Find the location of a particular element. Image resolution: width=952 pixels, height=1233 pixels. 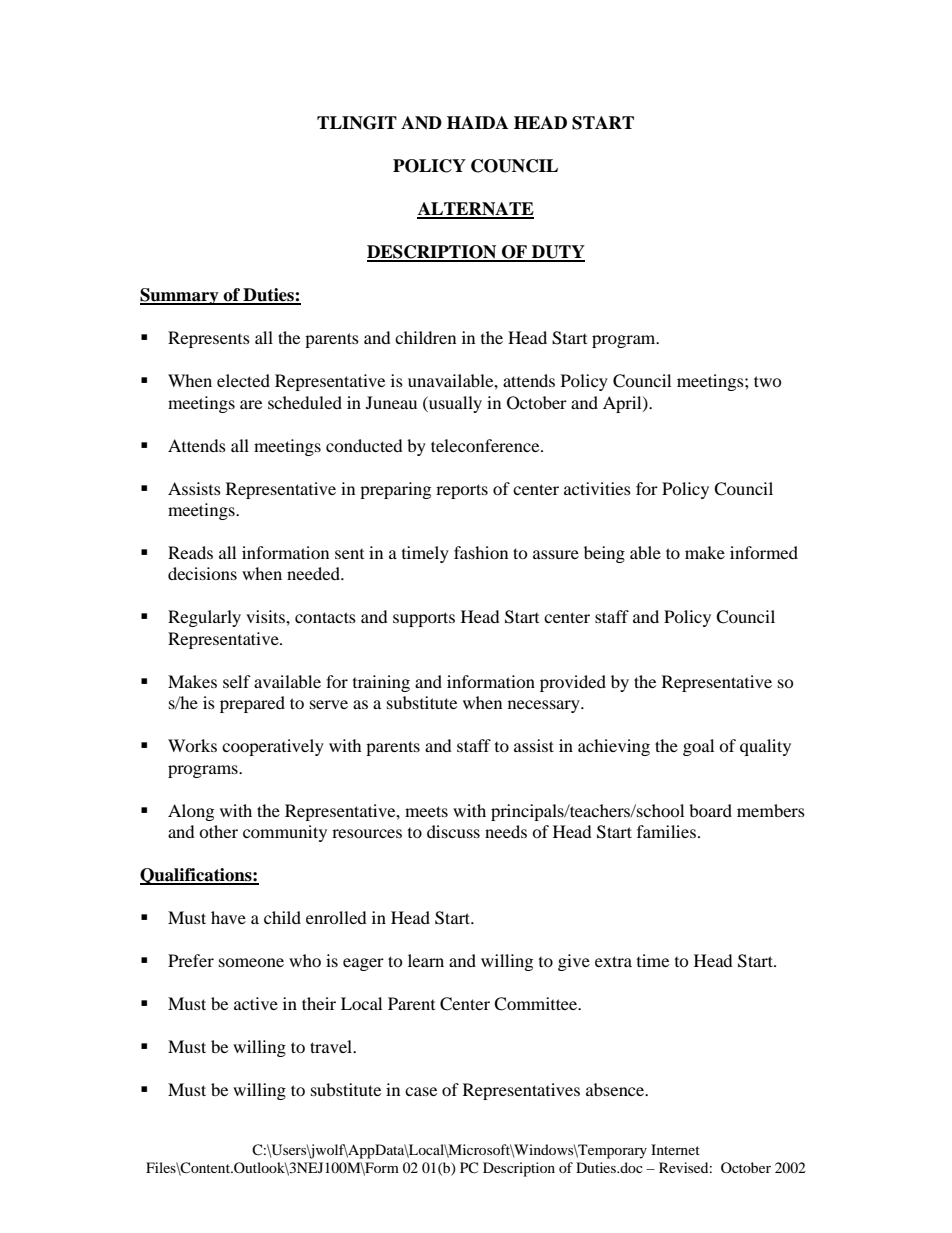

other is located at coordinates (218, 831).
